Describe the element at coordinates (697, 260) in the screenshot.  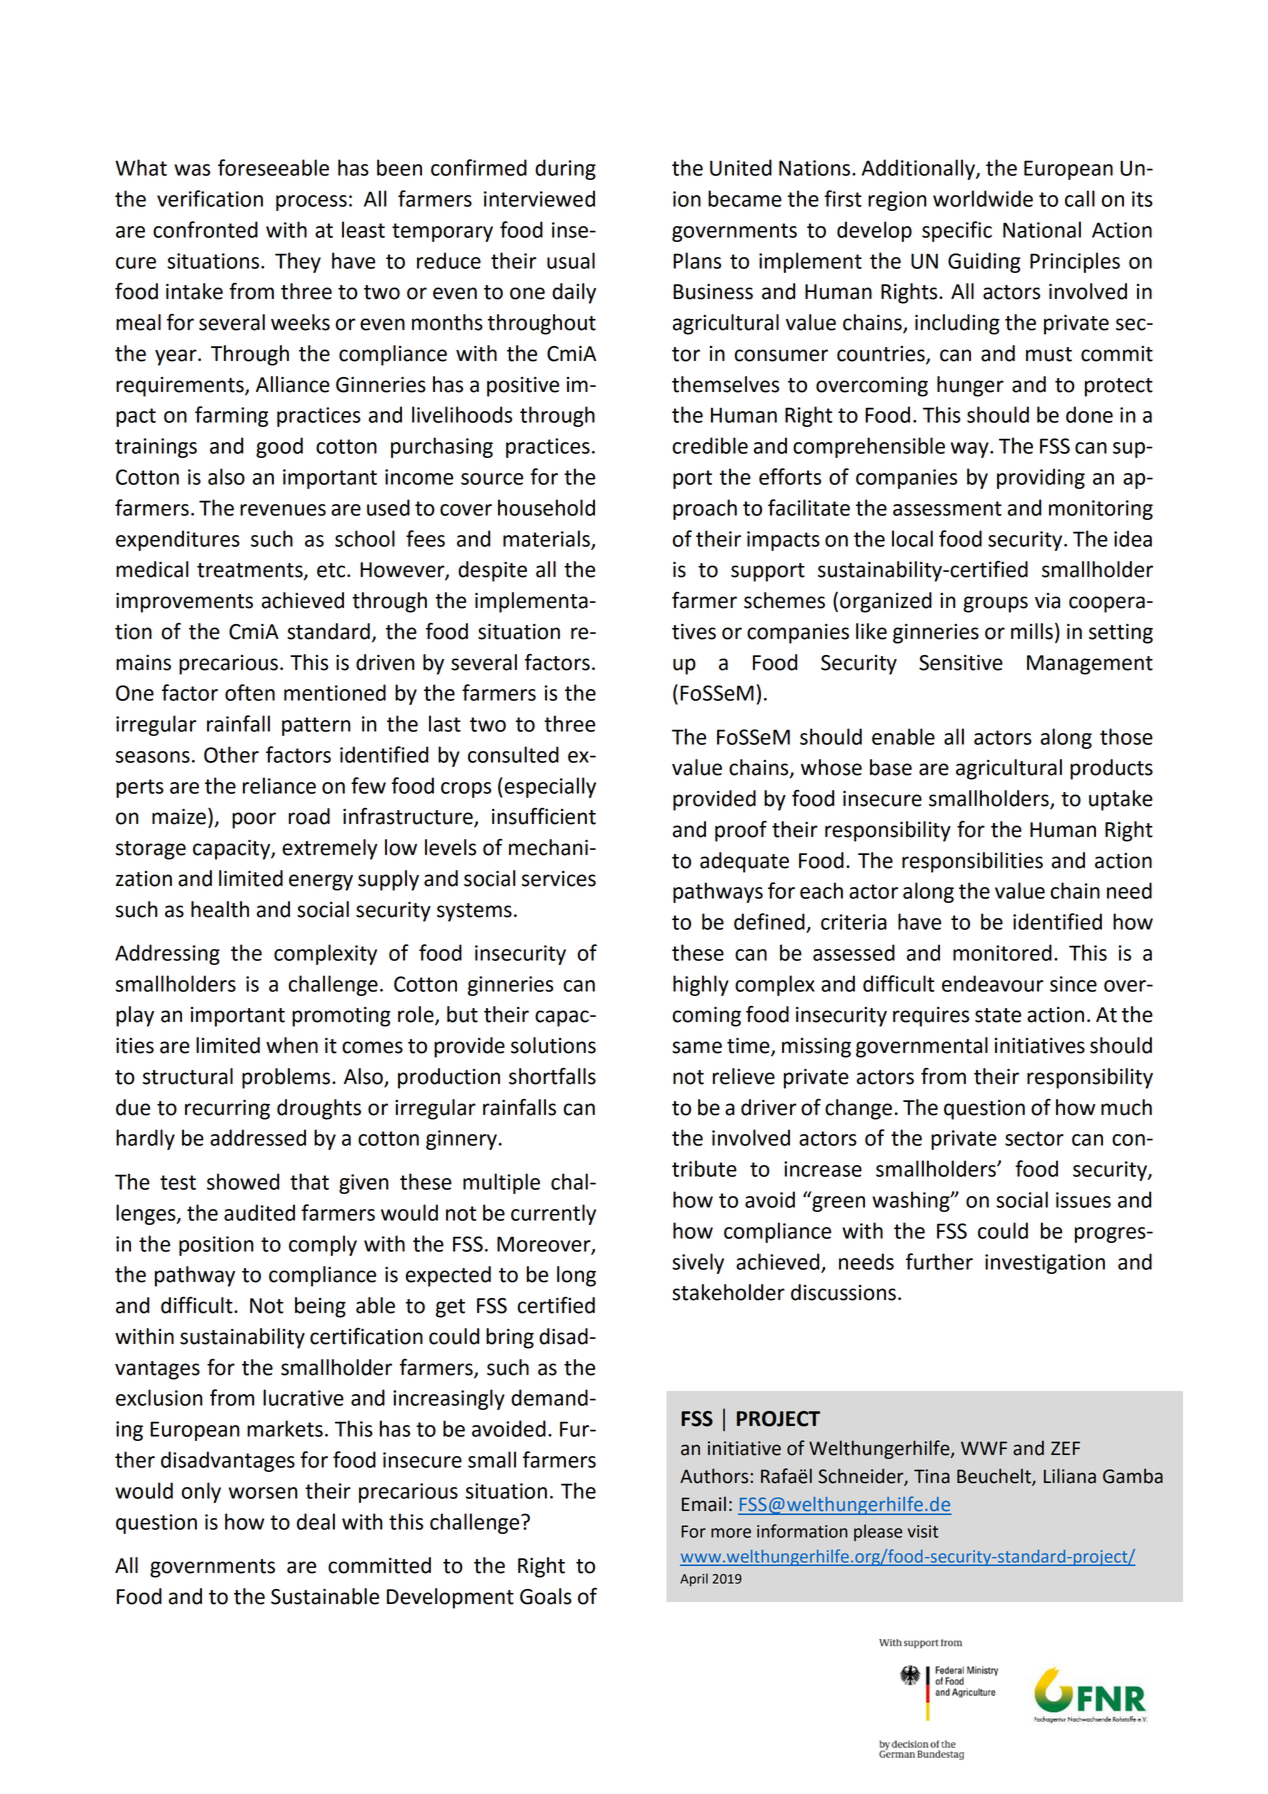
I see `Plans` at that location.
